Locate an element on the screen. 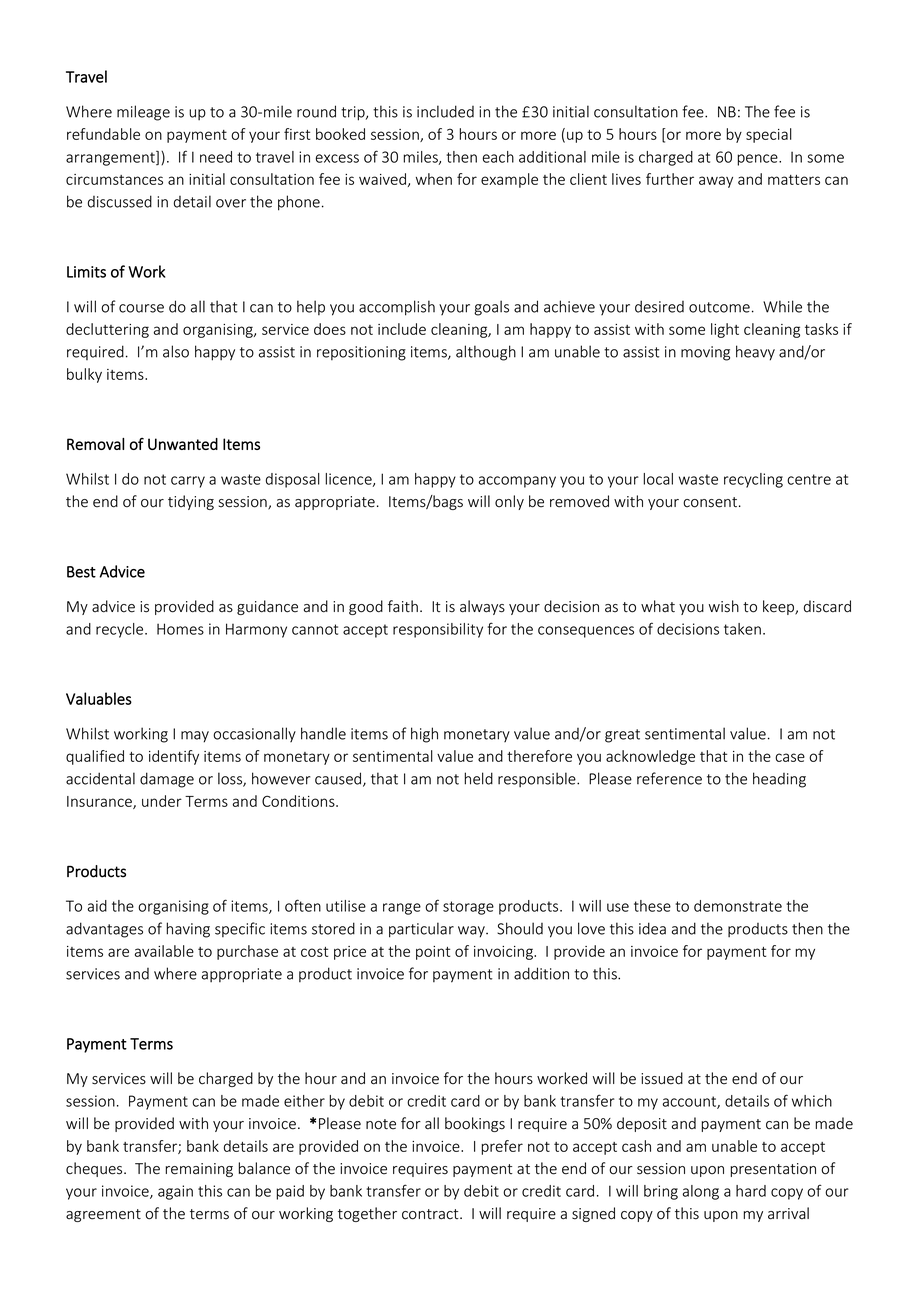 The width and height of the screenshot is (924, 1308). need is located at coordinates (216, 157).
